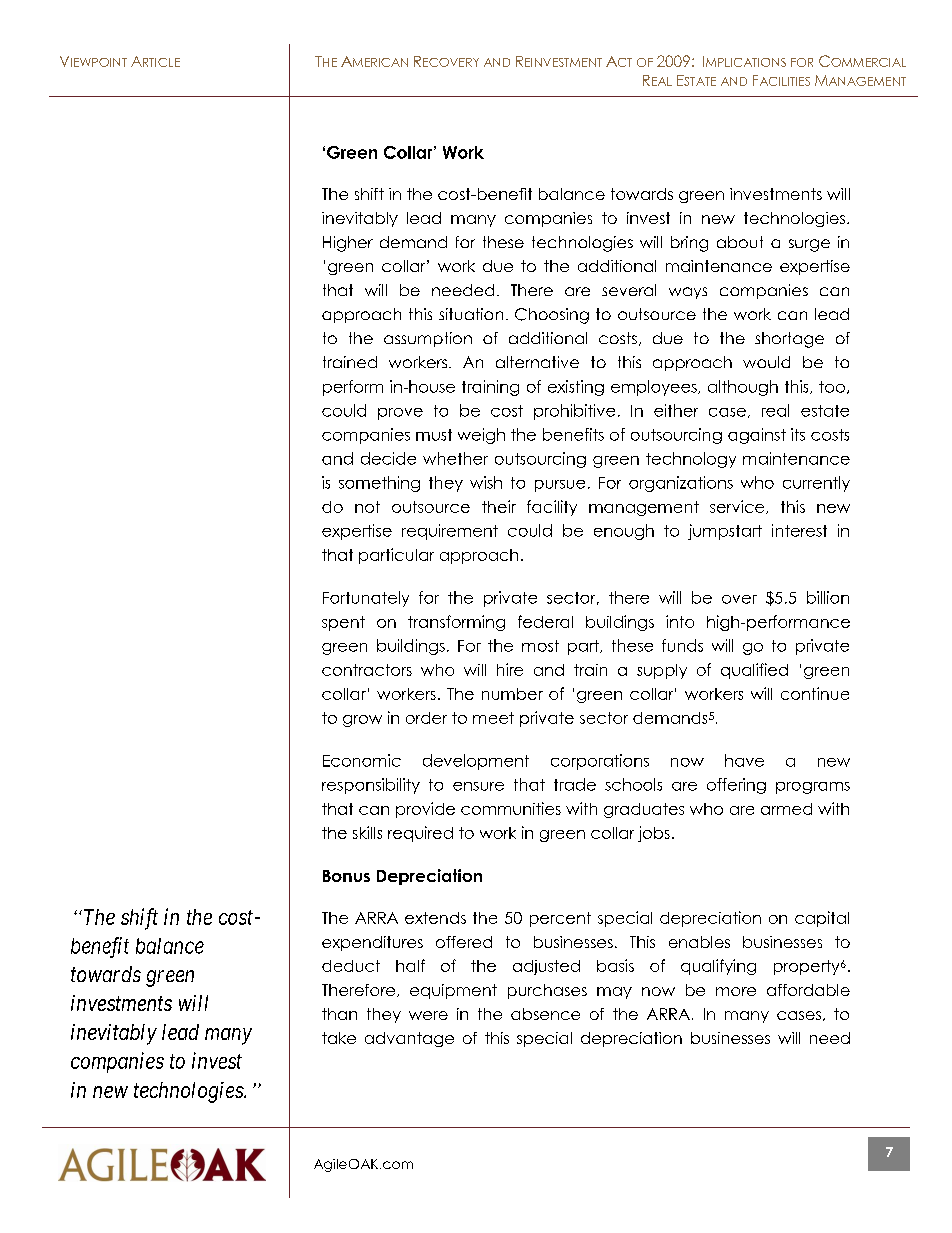 This screenshot has height=1233, width=952. What do you see at coordinates (629, 290) in the screenshot?
I see `several` at bounding box center [629, 290].
